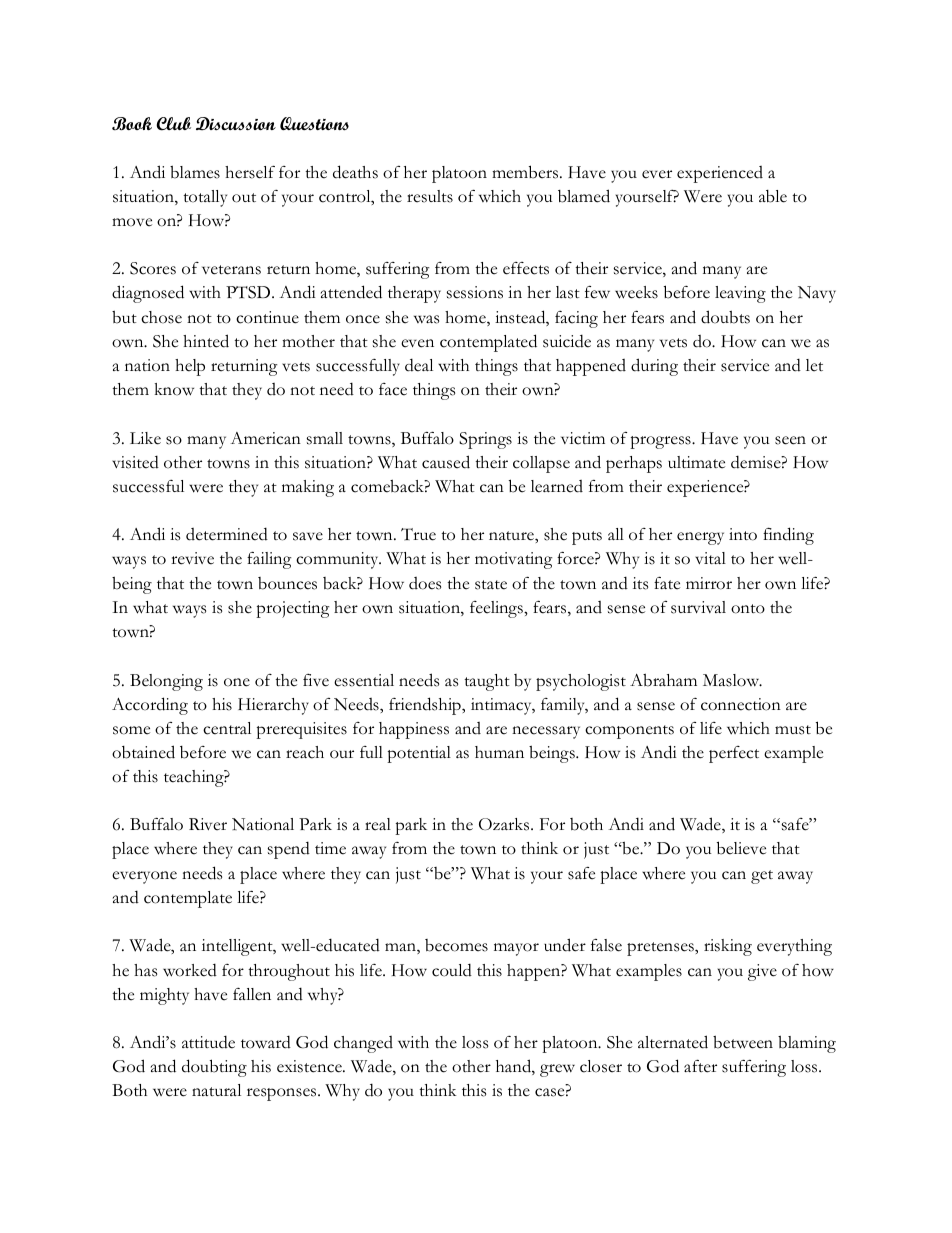 This document has height=1233, width=952. I want to click on during, so click(654, 367).
